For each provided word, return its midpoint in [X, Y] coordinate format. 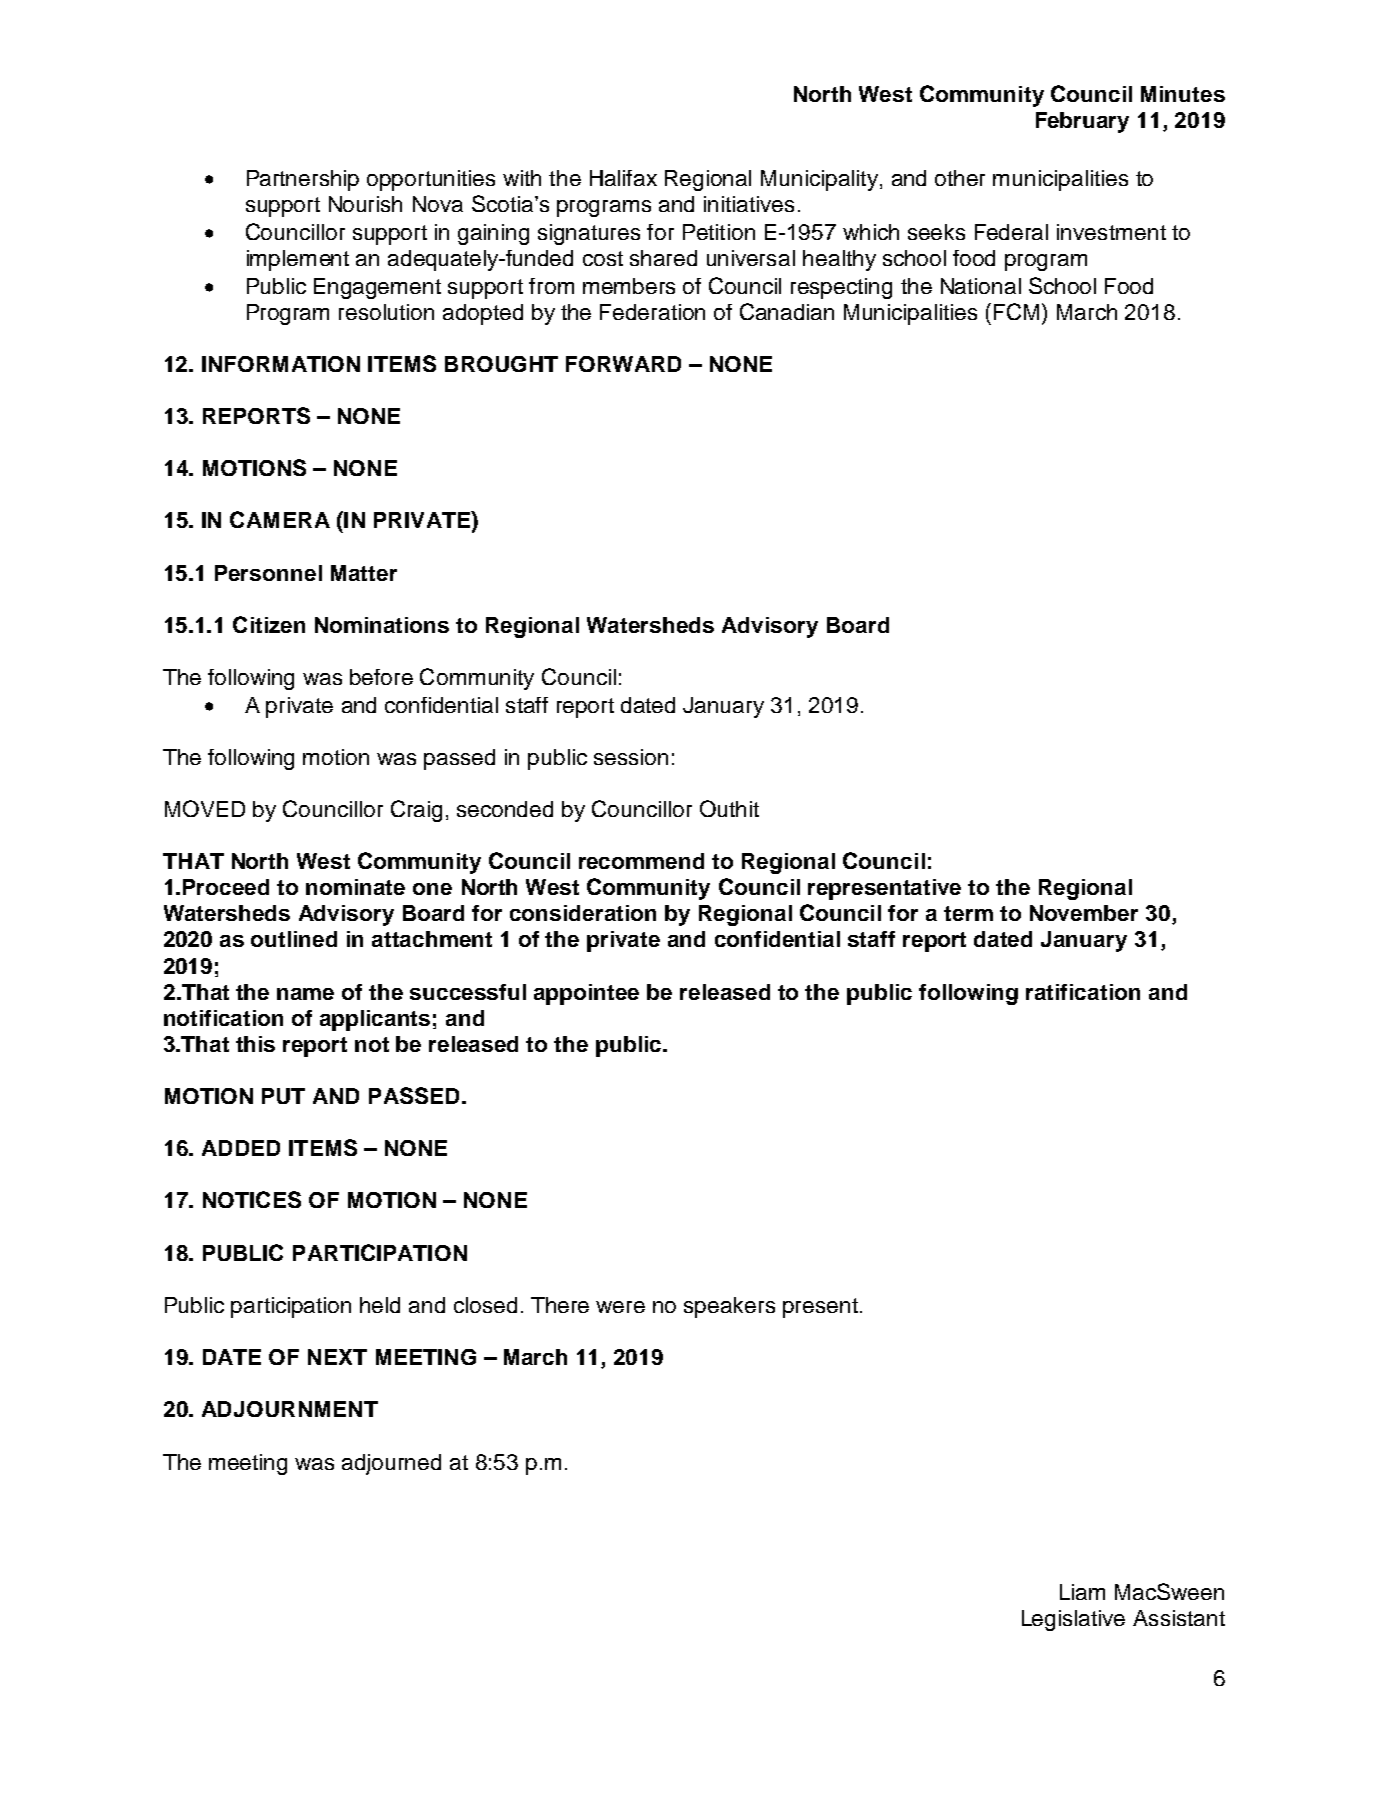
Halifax [623, 178]
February [1082, 122]
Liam [1082, 1592]
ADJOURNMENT [290, 1409]
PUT [283, 1096]
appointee [586, 994]
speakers [729, 1307]
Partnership [303, 180]
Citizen [269, 624]
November [1084, 913]
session [631, 757]
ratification [1083, 992]
